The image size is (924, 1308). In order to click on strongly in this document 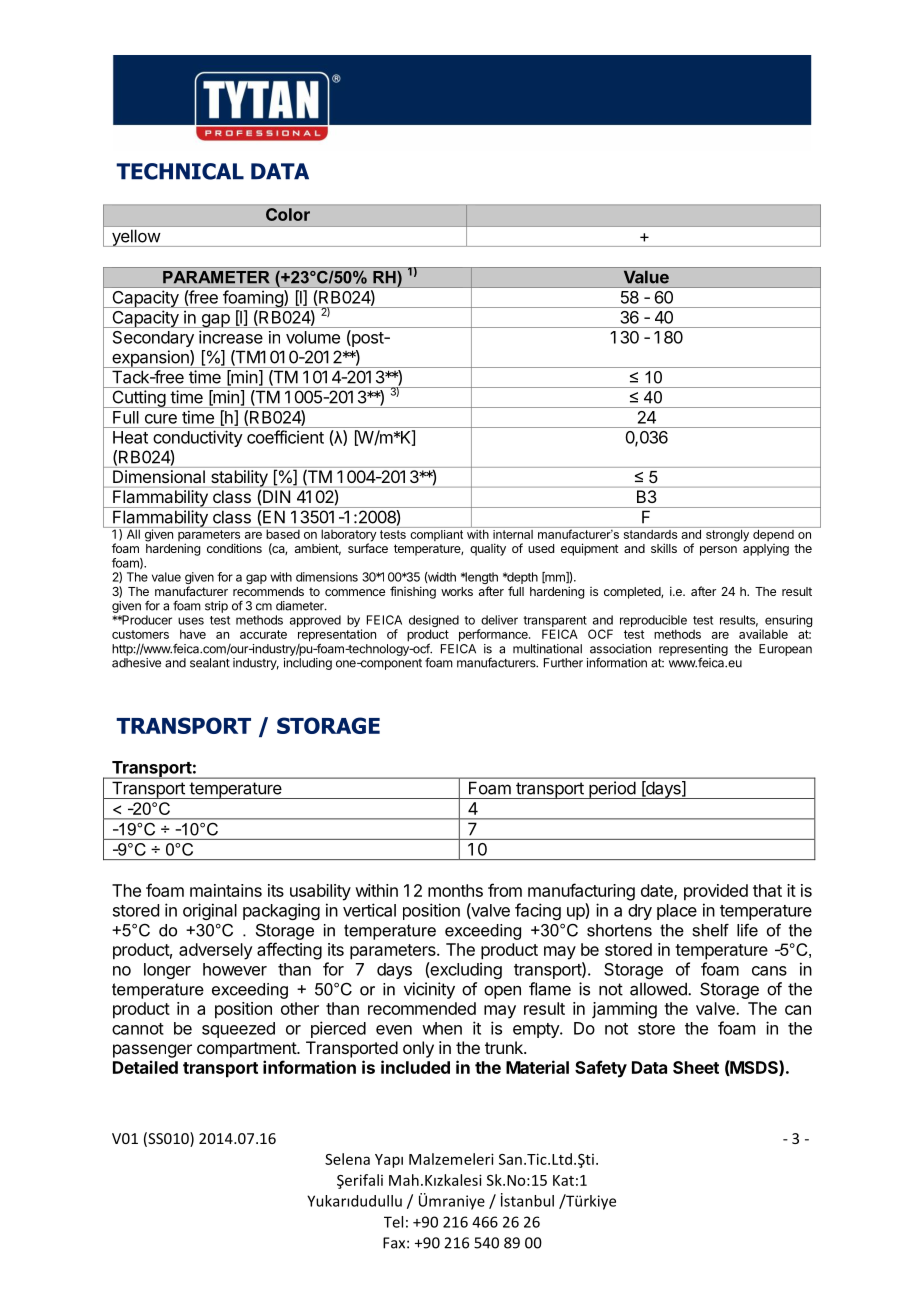, I will do `click(728, 534)`.
